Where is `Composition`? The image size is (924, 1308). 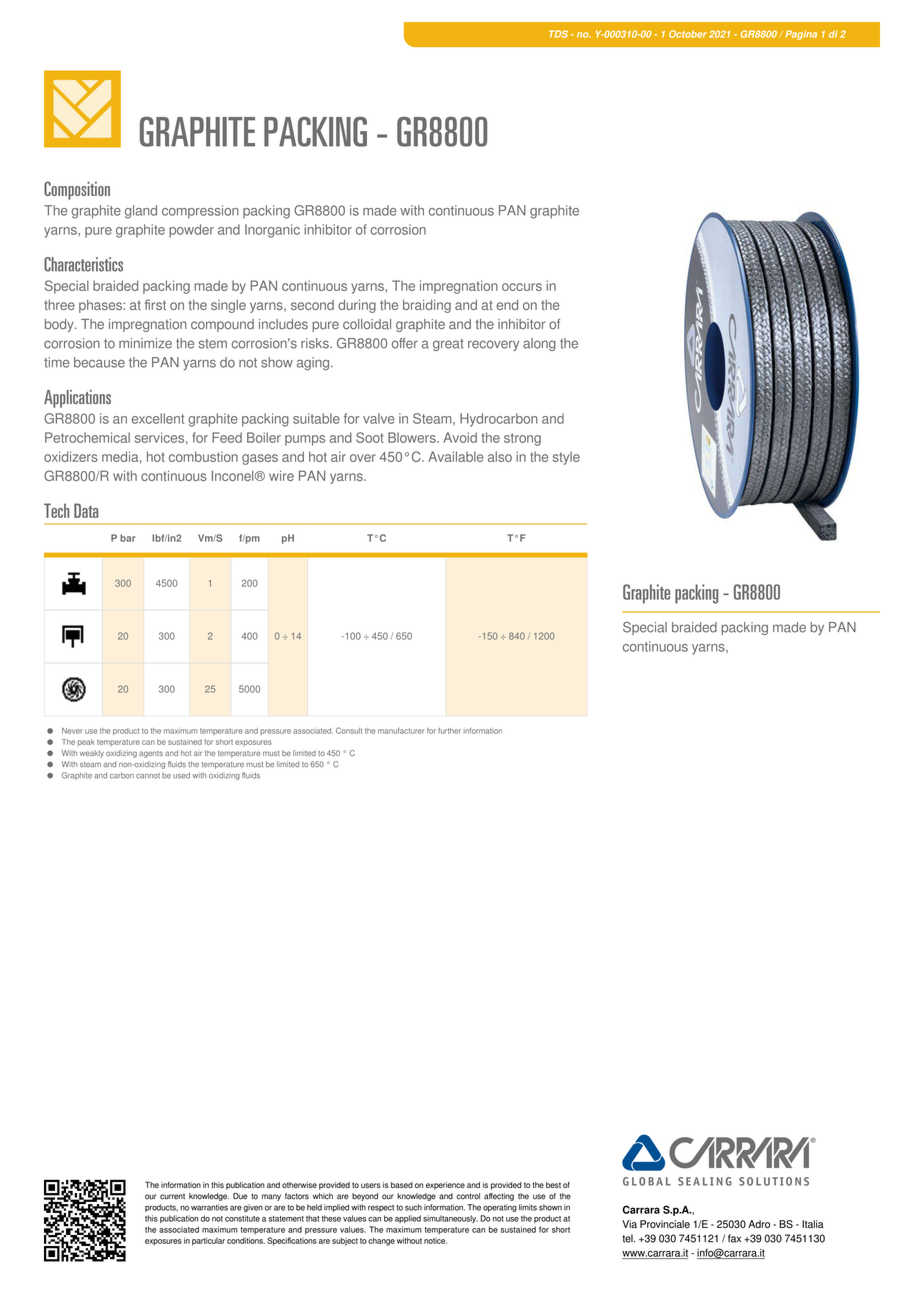 Composition is located at coordinates (77, 190).
